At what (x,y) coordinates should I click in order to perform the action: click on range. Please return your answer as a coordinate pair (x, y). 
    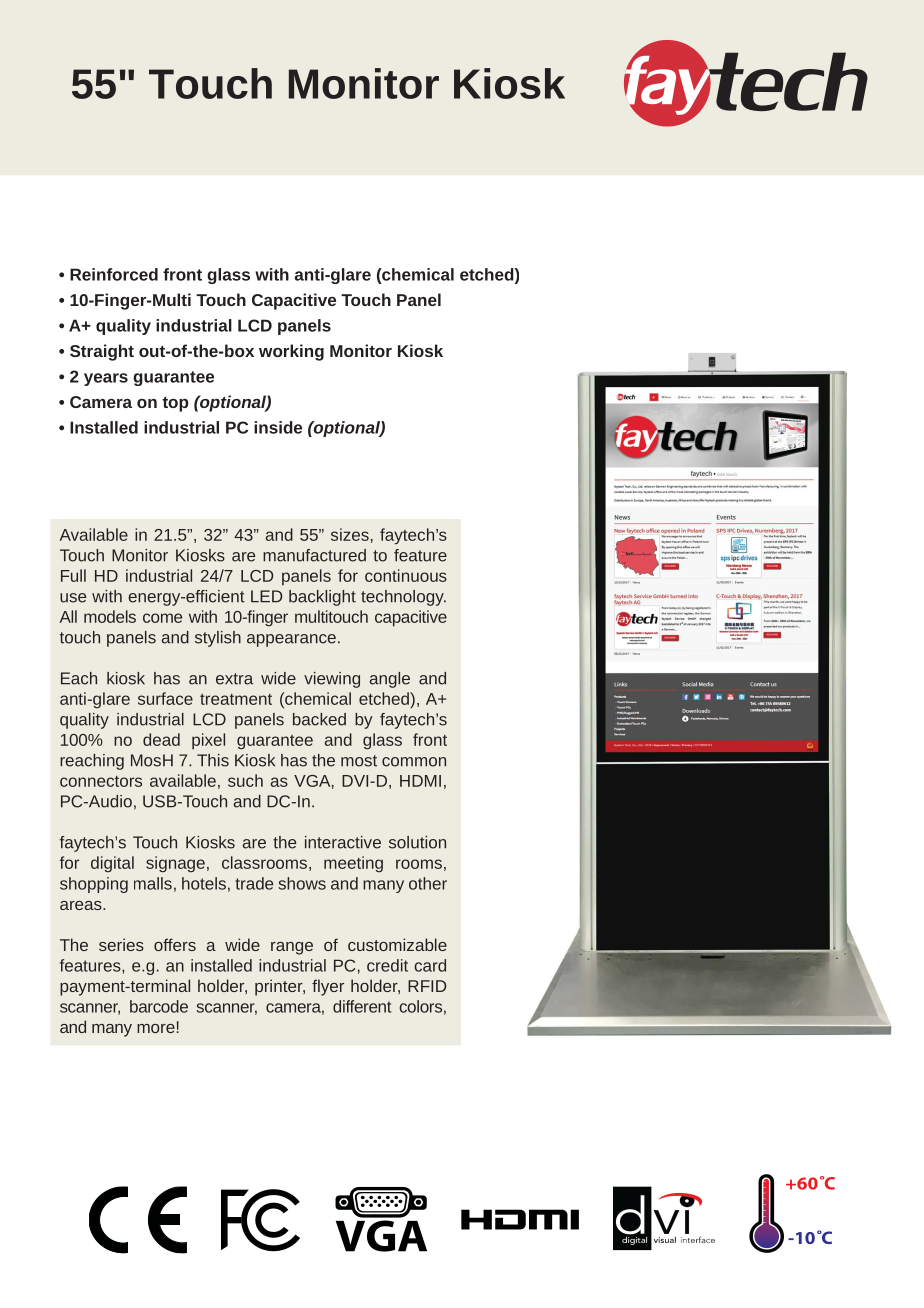
    Looking at the image, I should click on (292, 948).
